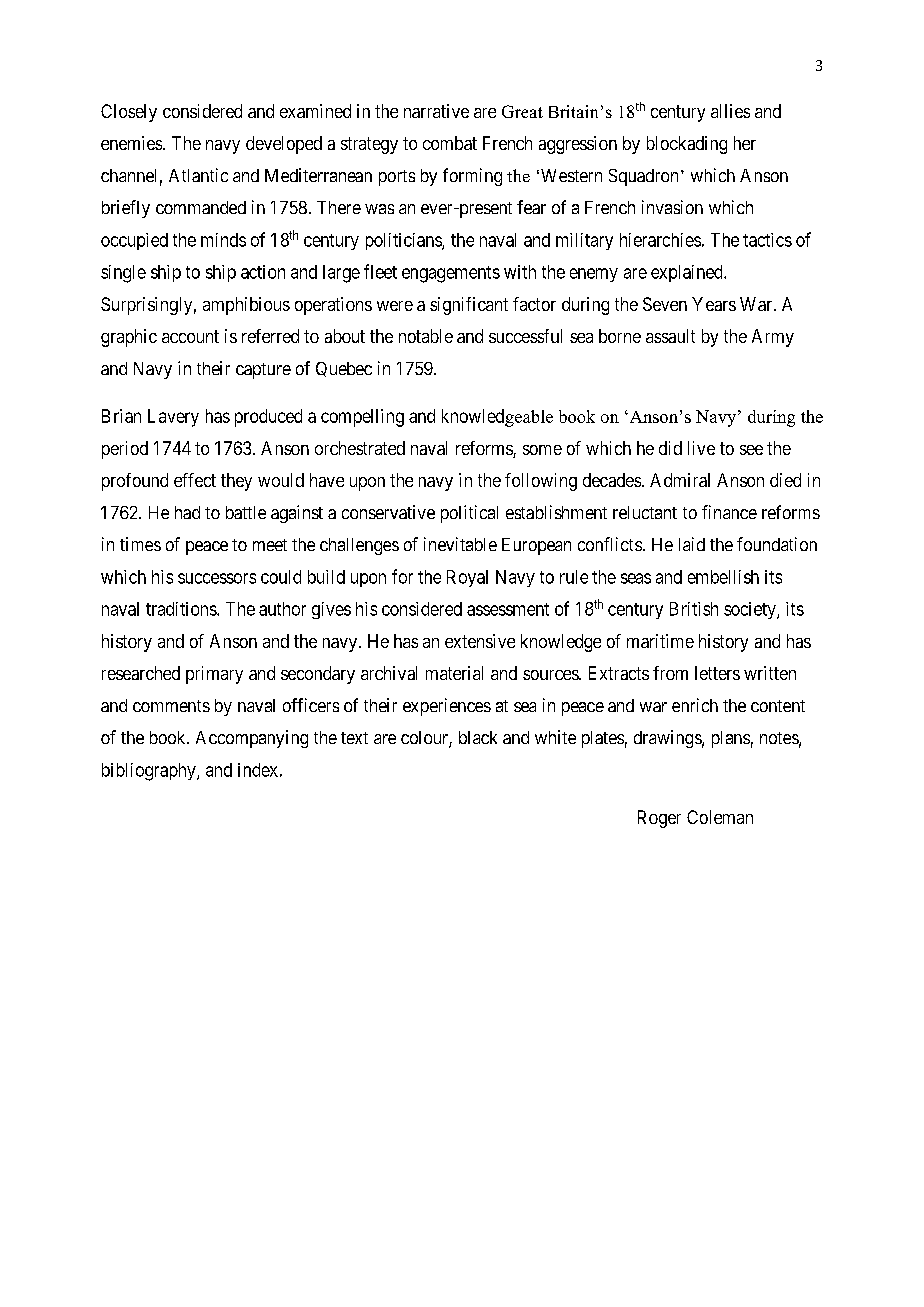 This image has height=1307, width=924. I want to click on account, so click(190, 336).
